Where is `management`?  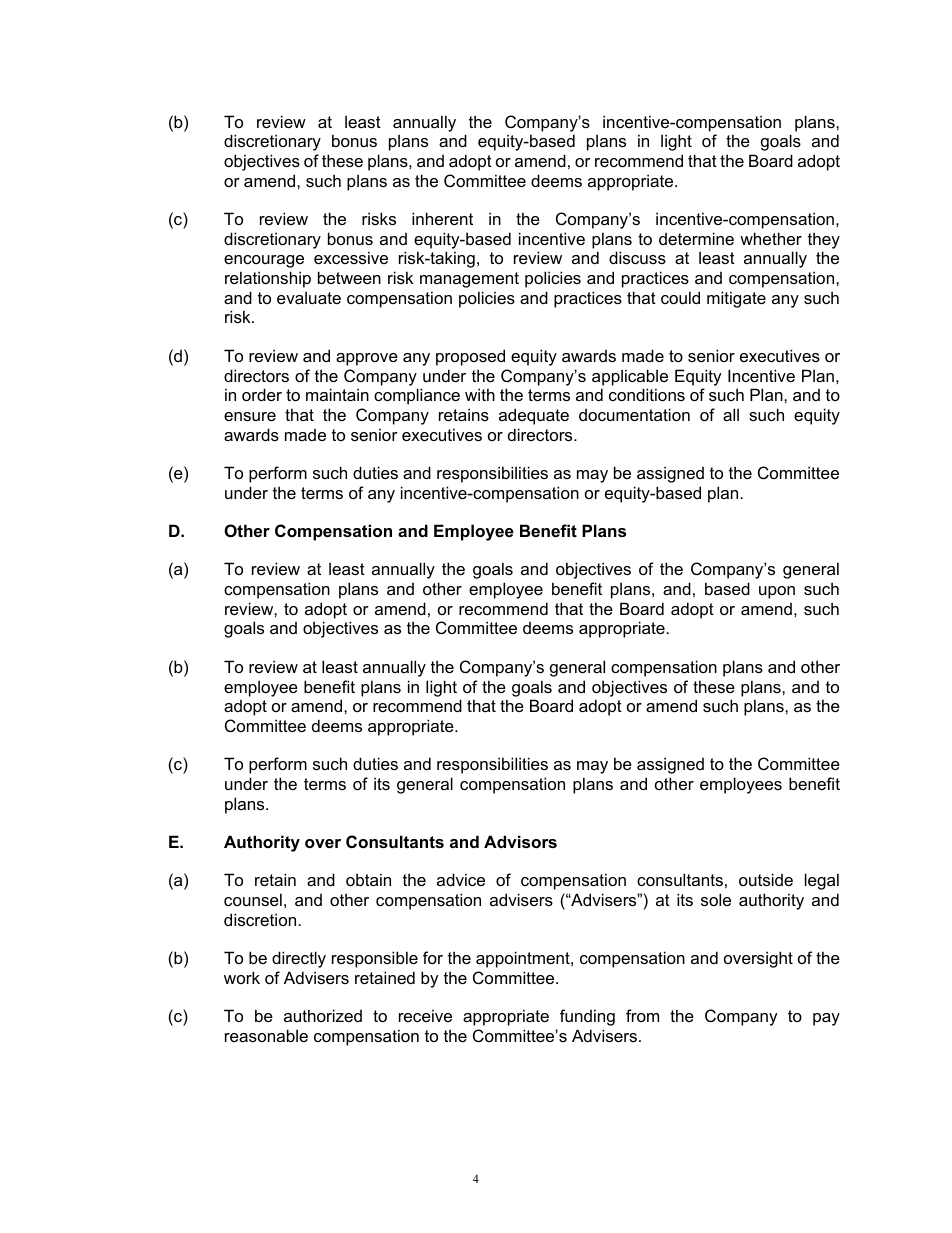
management is located at coordinates (469, 280).
